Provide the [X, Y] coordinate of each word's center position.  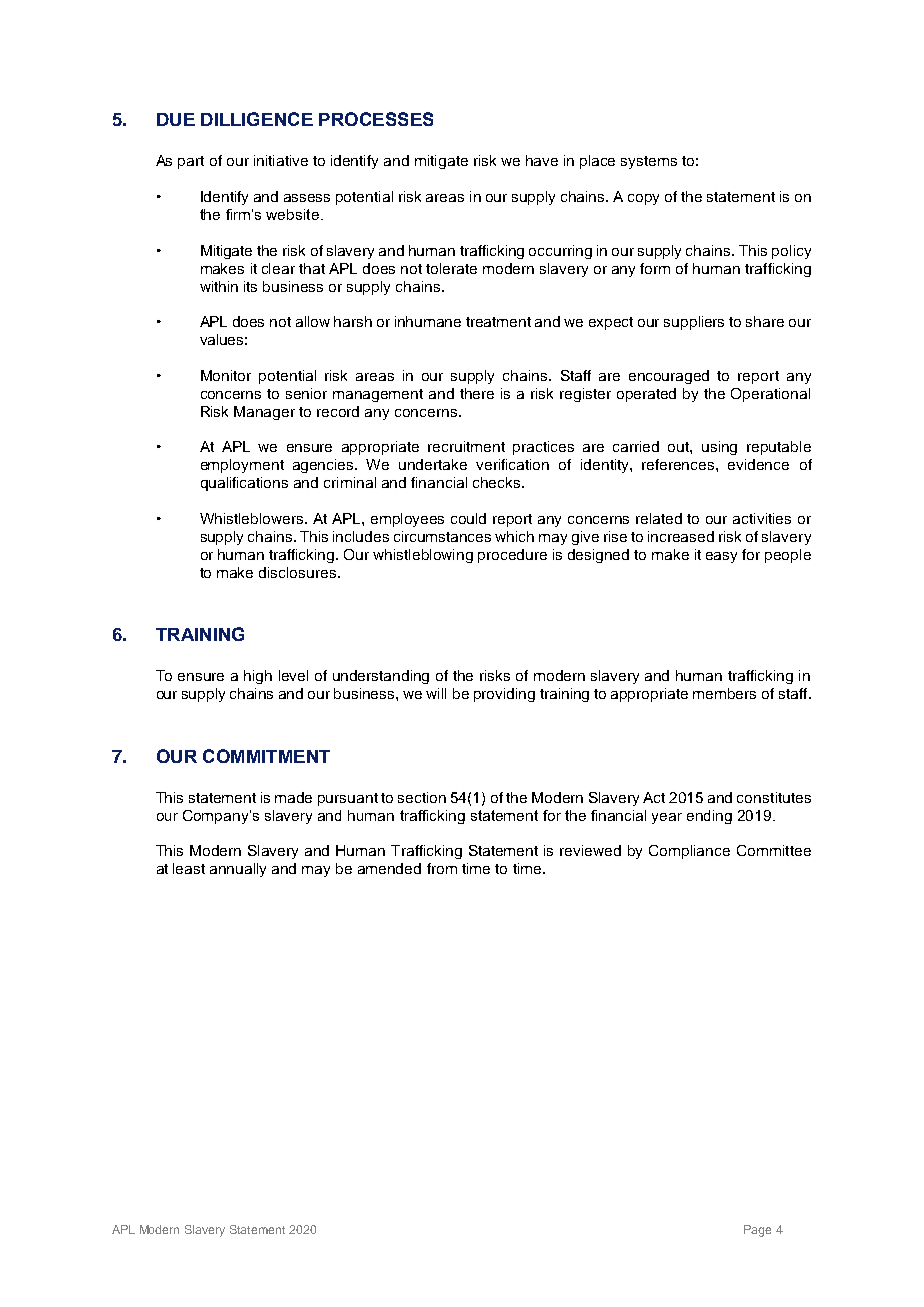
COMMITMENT [266, 756]
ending [709, 817]
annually [238, 870]
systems [649, 162]
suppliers [694, 323]
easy [721, 557]
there [477, 393]
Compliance [689, 852]
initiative [281, 160]
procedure [512, 556]
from [442, 868]
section [422, 797]
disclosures [299, 572]
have [542, 160]
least [189, 868]
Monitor [226, 375]
